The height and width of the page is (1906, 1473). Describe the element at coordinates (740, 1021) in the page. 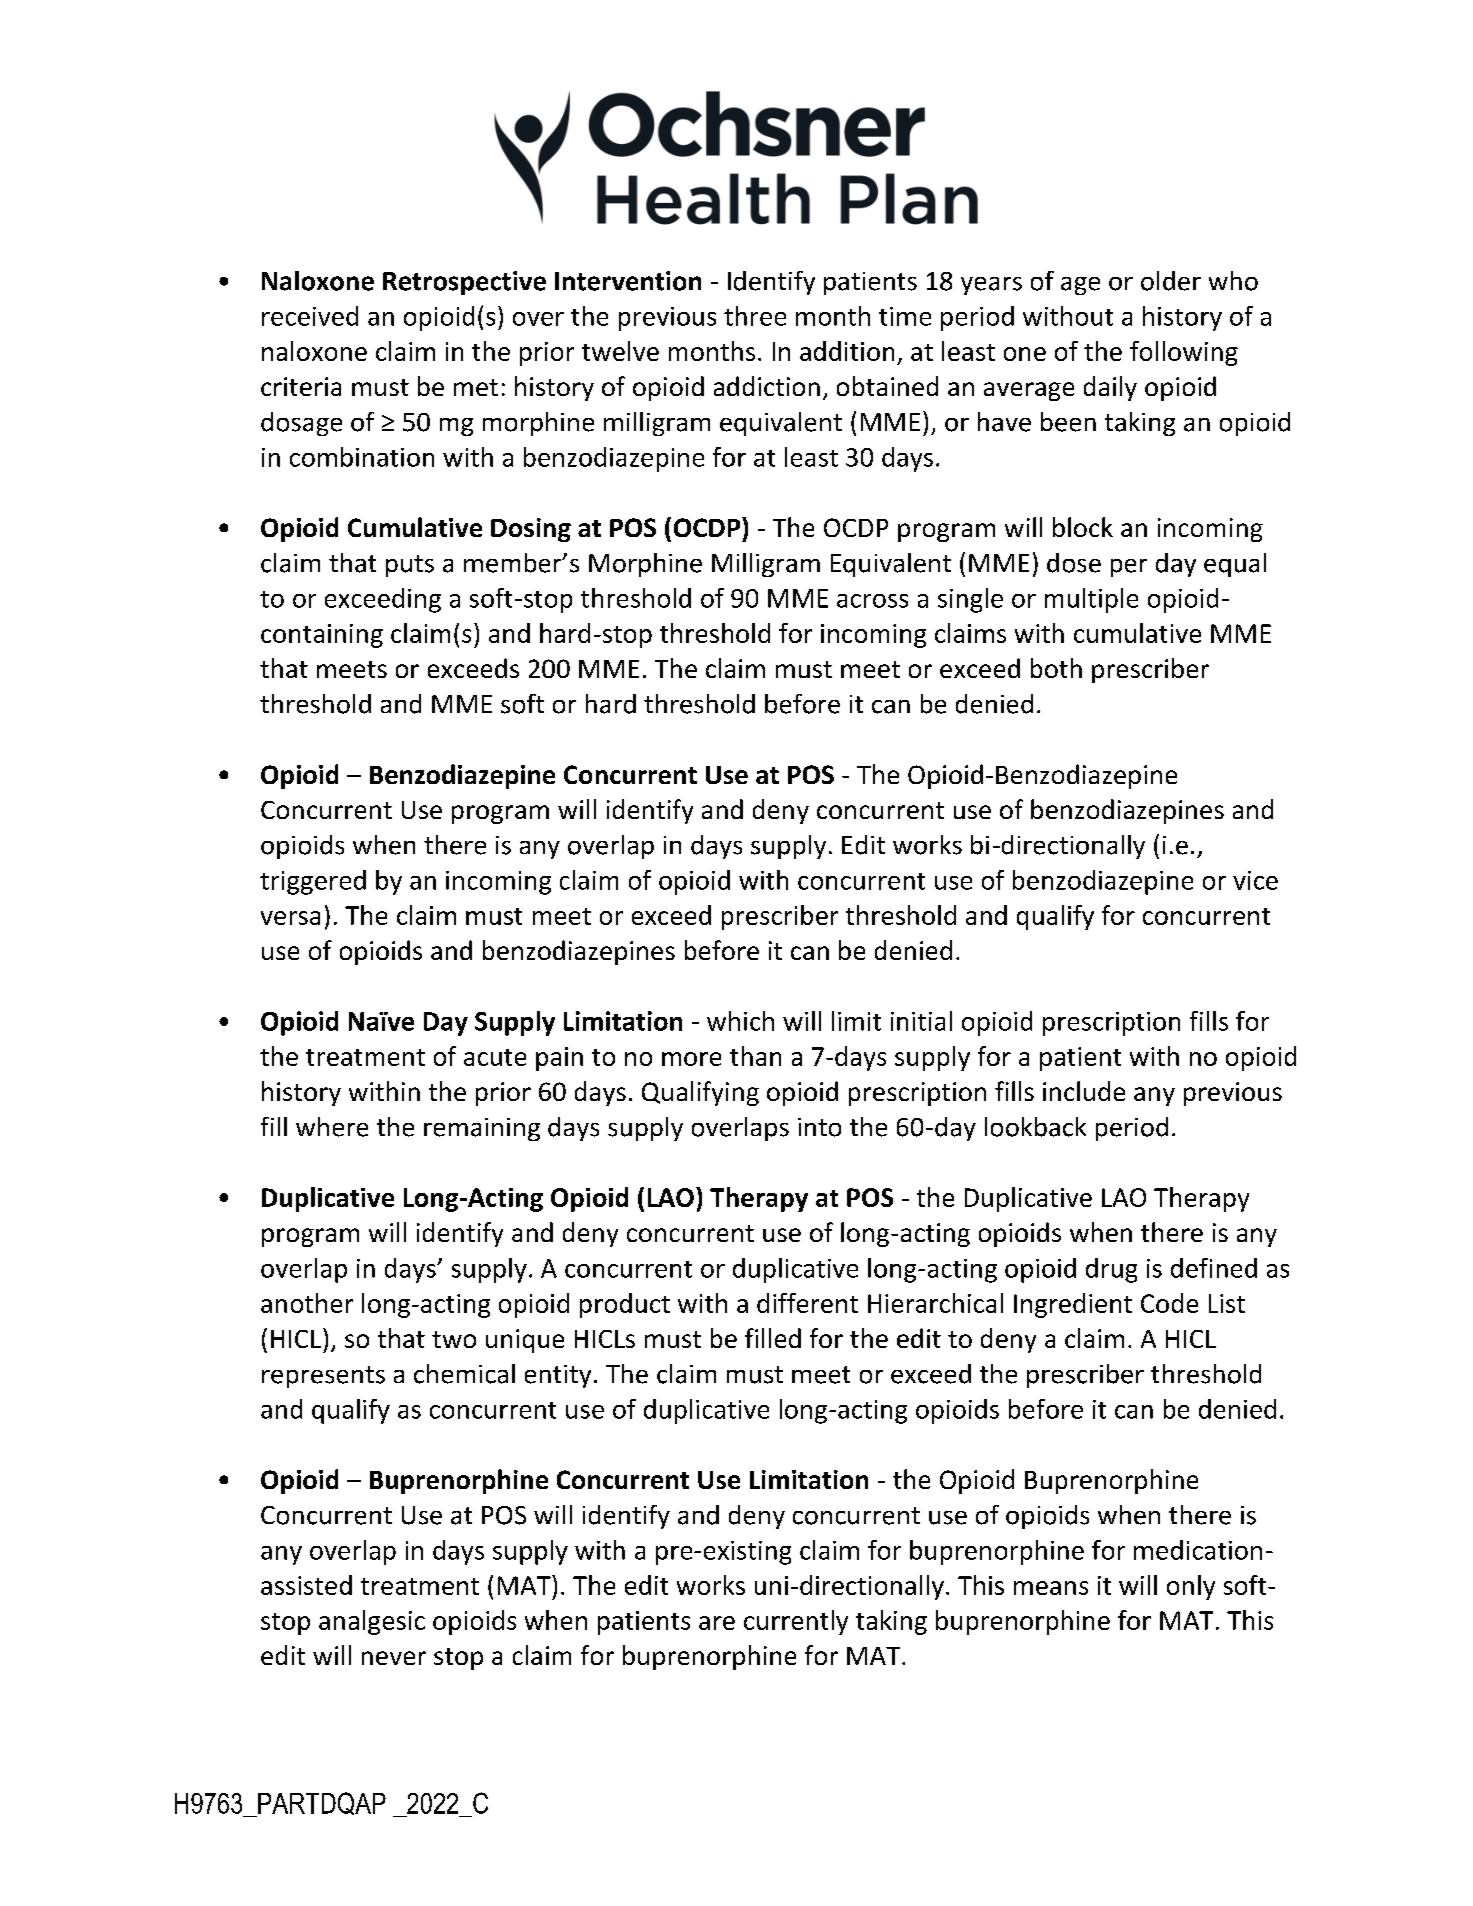

I see `which` at that location.
